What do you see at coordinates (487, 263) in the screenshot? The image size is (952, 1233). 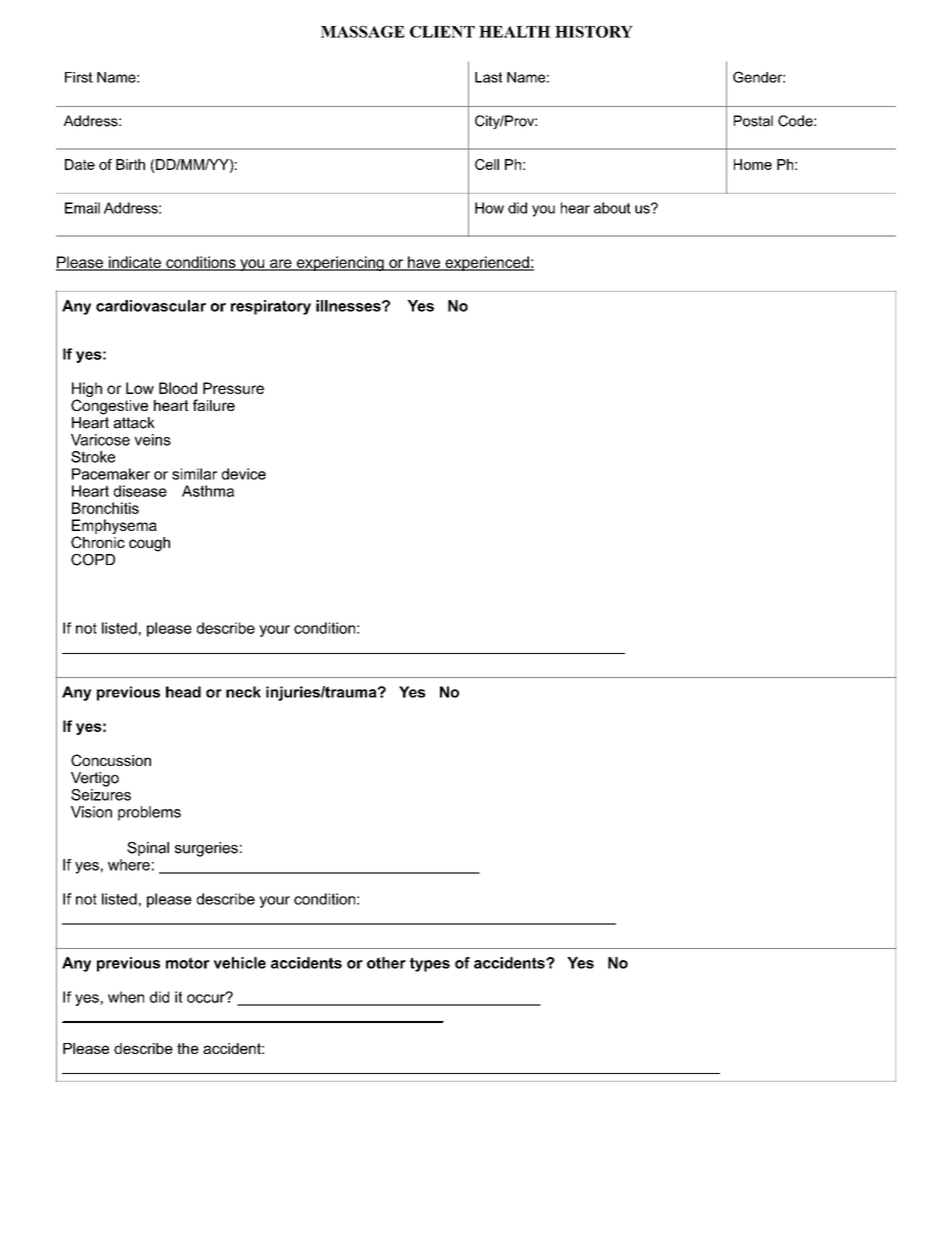 I see `experienced` at bounding box center [487, 263].
